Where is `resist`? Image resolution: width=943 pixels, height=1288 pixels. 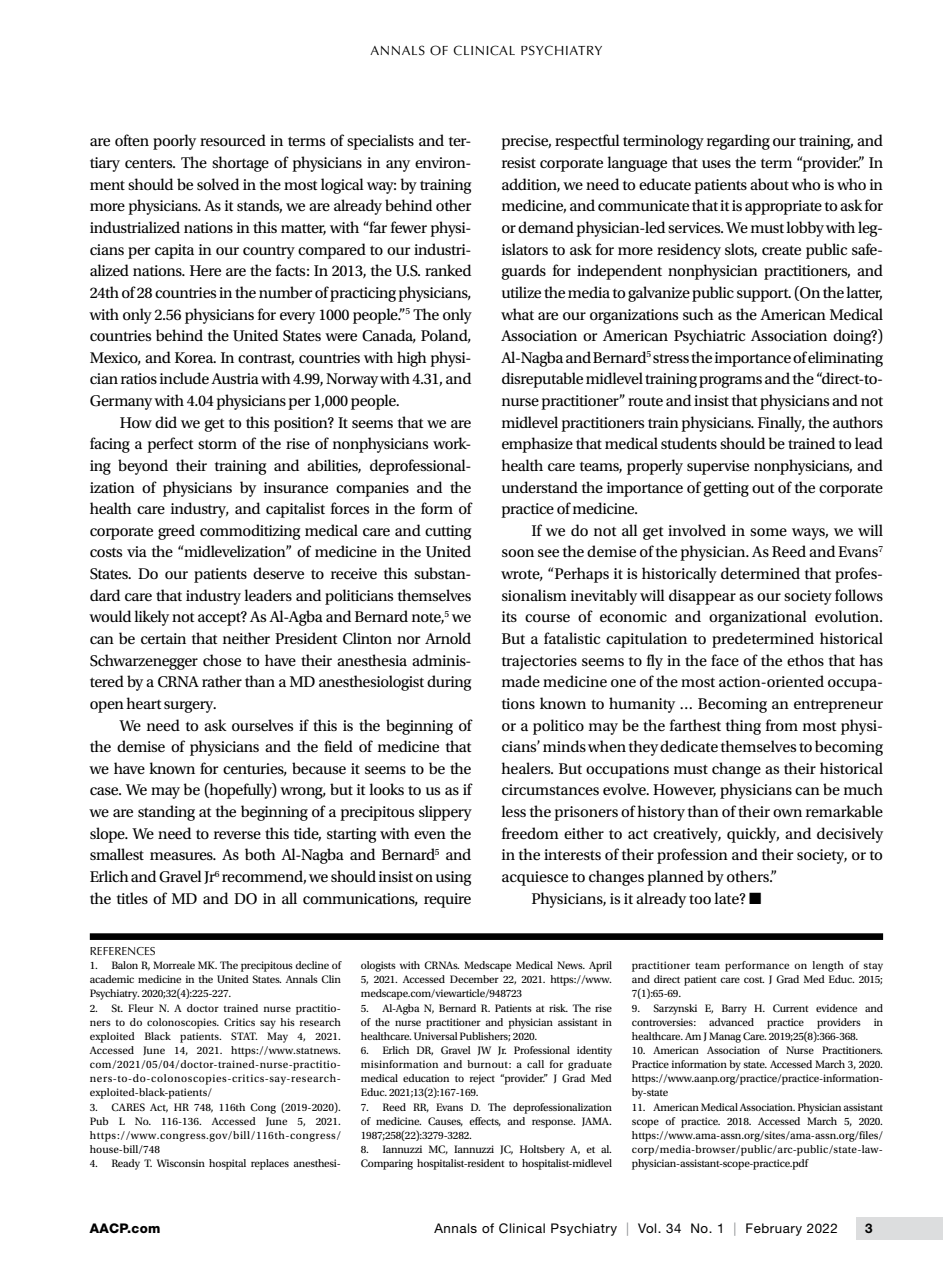
resist is located at coordinates (519, 162).
